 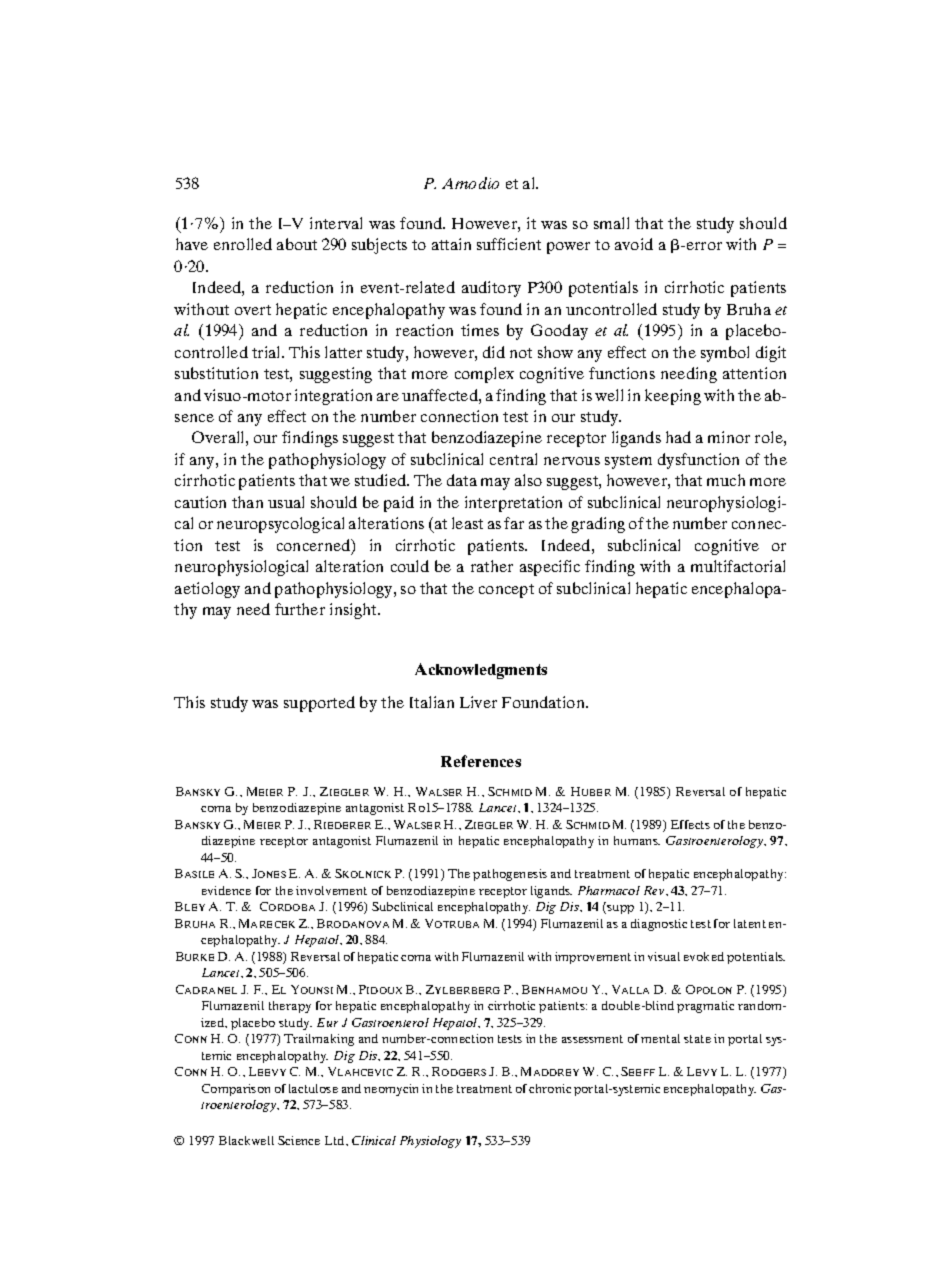 What do you see at coordinates (510, 875) in the image?
I see `pathogenesis` at bounding box center [510, 875].
